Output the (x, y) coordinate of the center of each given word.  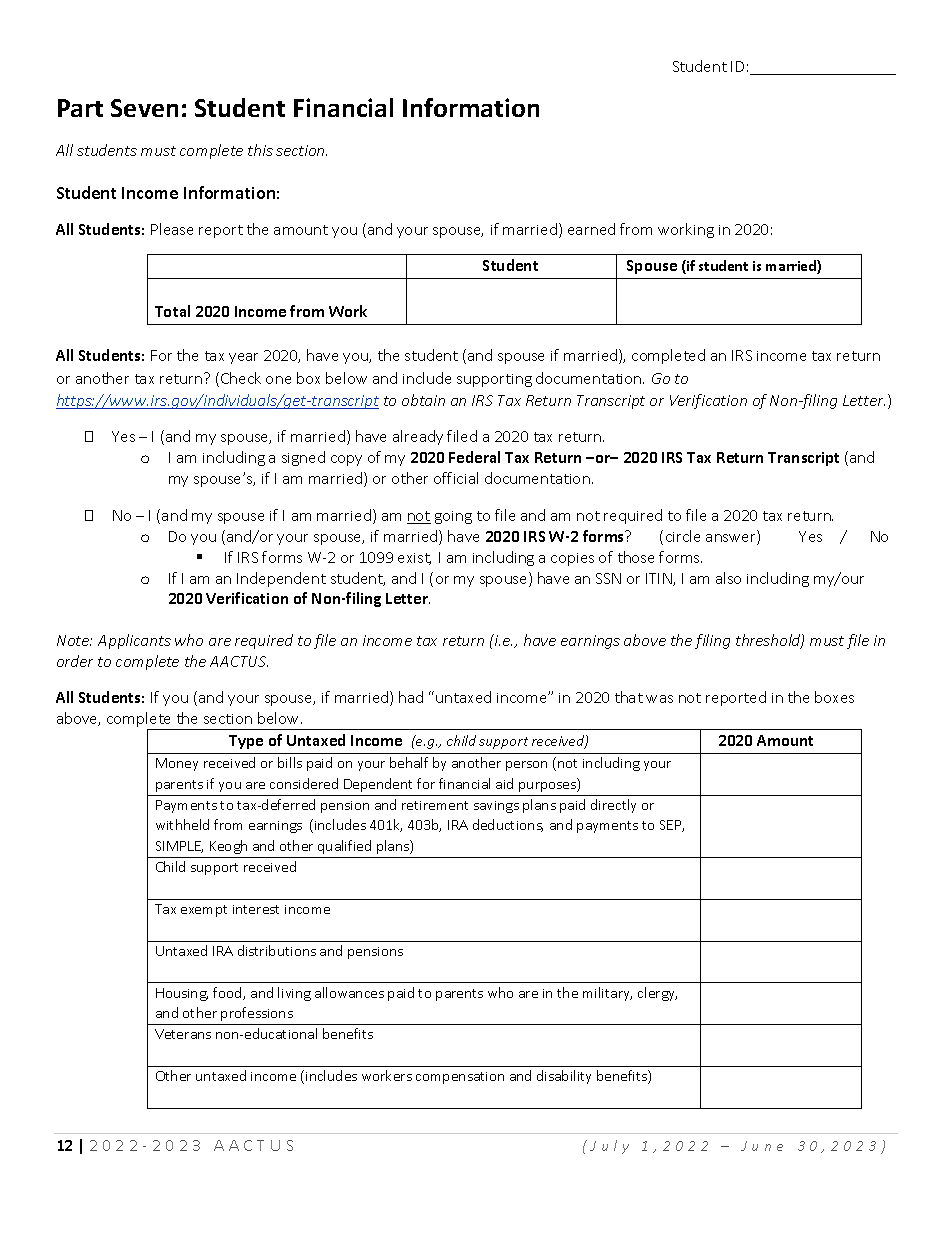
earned (591, 229)
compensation (460, 1078)
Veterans (183, 1034)
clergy (657, 994)
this (260, 150)
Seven (144, 108)
